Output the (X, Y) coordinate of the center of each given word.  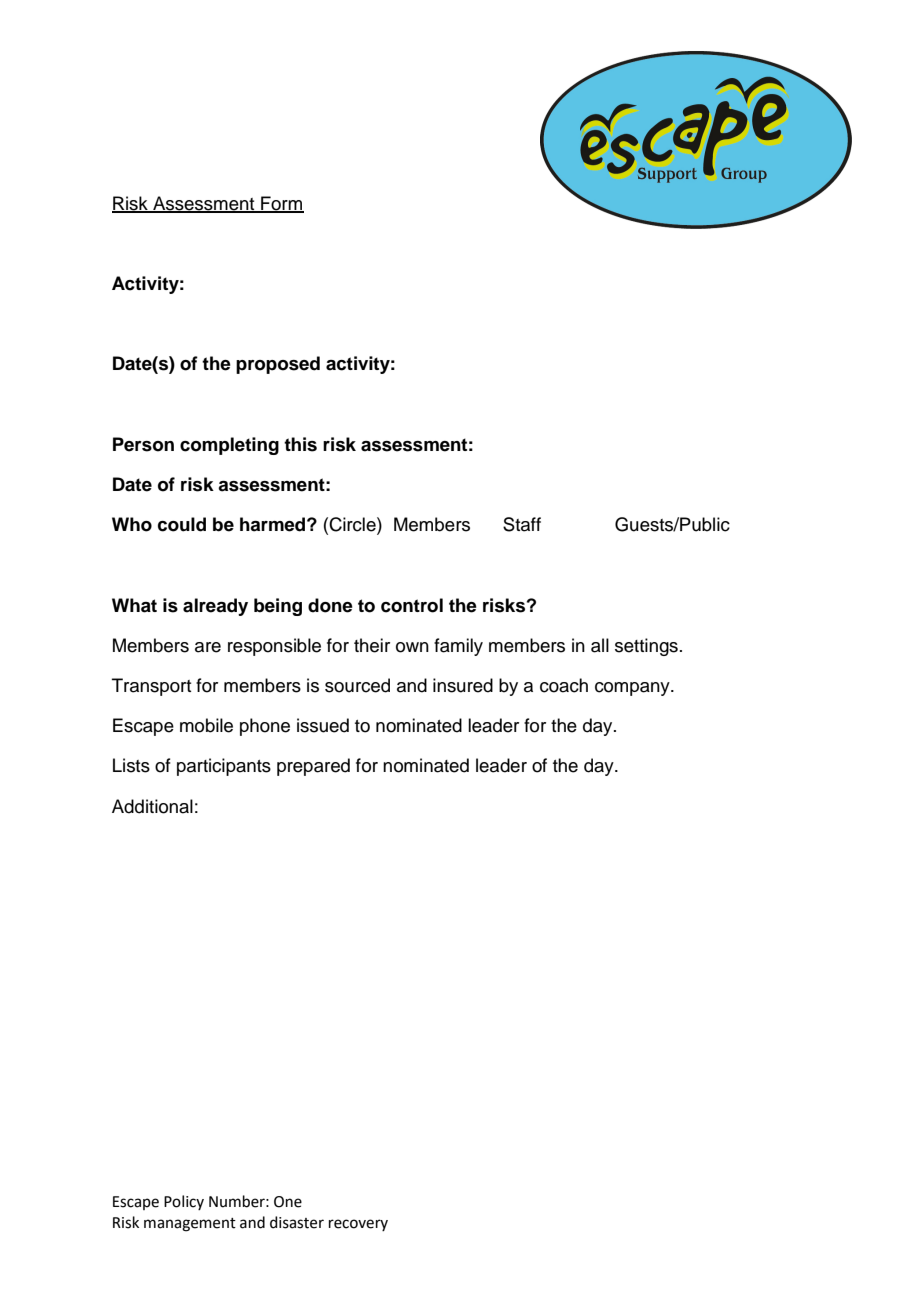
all (600, 645)
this (300, 444)
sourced (357, 685)
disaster (297, 1222)
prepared (313, 767)
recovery (358, 1225)
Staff (522, 524)
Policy (184, 1202)
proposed (278, 365)
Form (281, 204)
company (633, 689)
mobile (206, 725)
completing (229, 446)
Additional (152, 806)
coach (564, 685)
